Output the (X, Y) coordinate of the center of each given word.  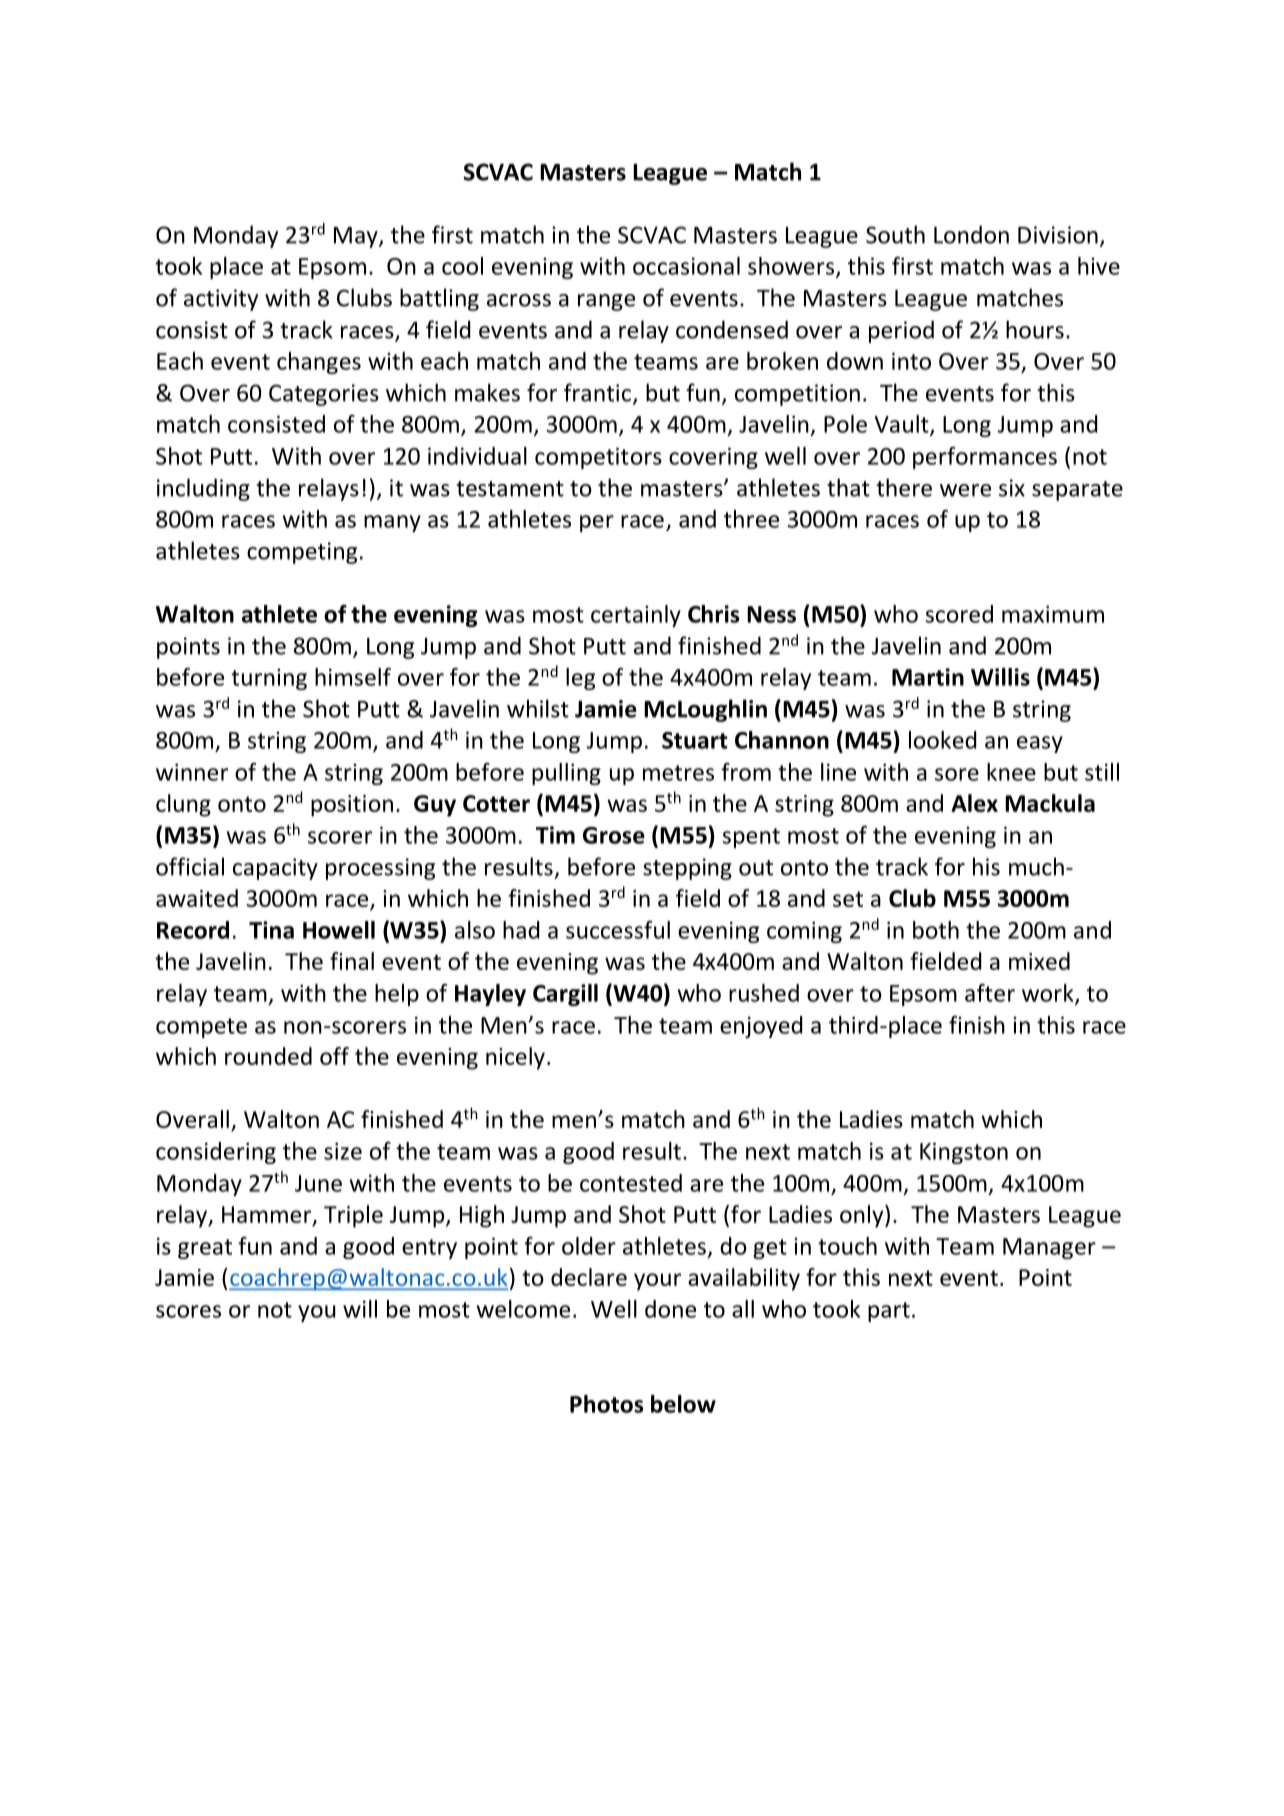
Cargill (565, 995)
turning (269, 679)
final (352, 961)
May (357, 237)
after (990, 993)
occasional (686, 266)
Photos (607, 1404)
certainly (636, 616)
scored (959, 614)
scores (188, 1311)
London (971, 234)
